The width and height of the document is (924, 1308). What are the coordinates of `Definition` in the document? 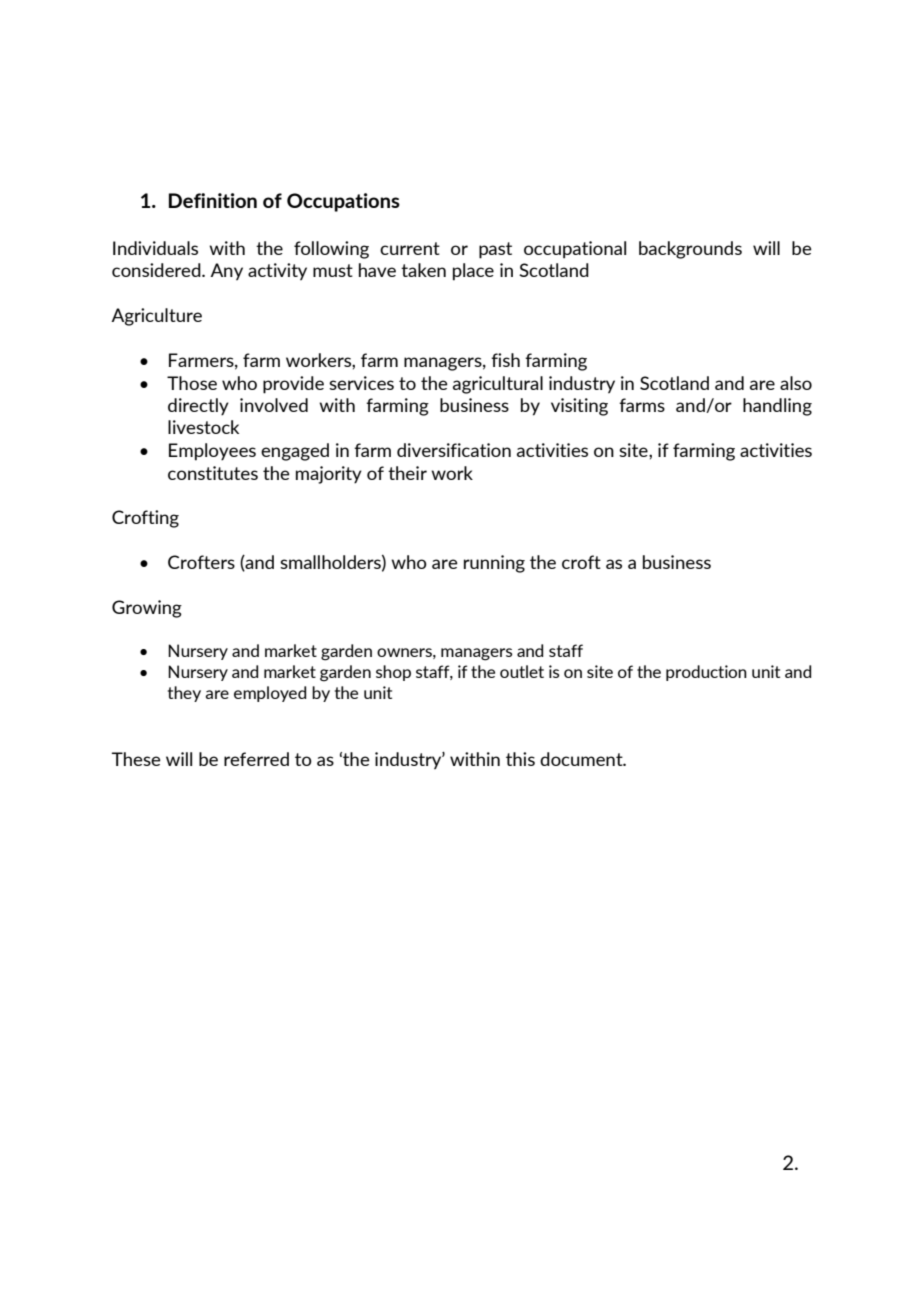 It's located at (213, 200).
